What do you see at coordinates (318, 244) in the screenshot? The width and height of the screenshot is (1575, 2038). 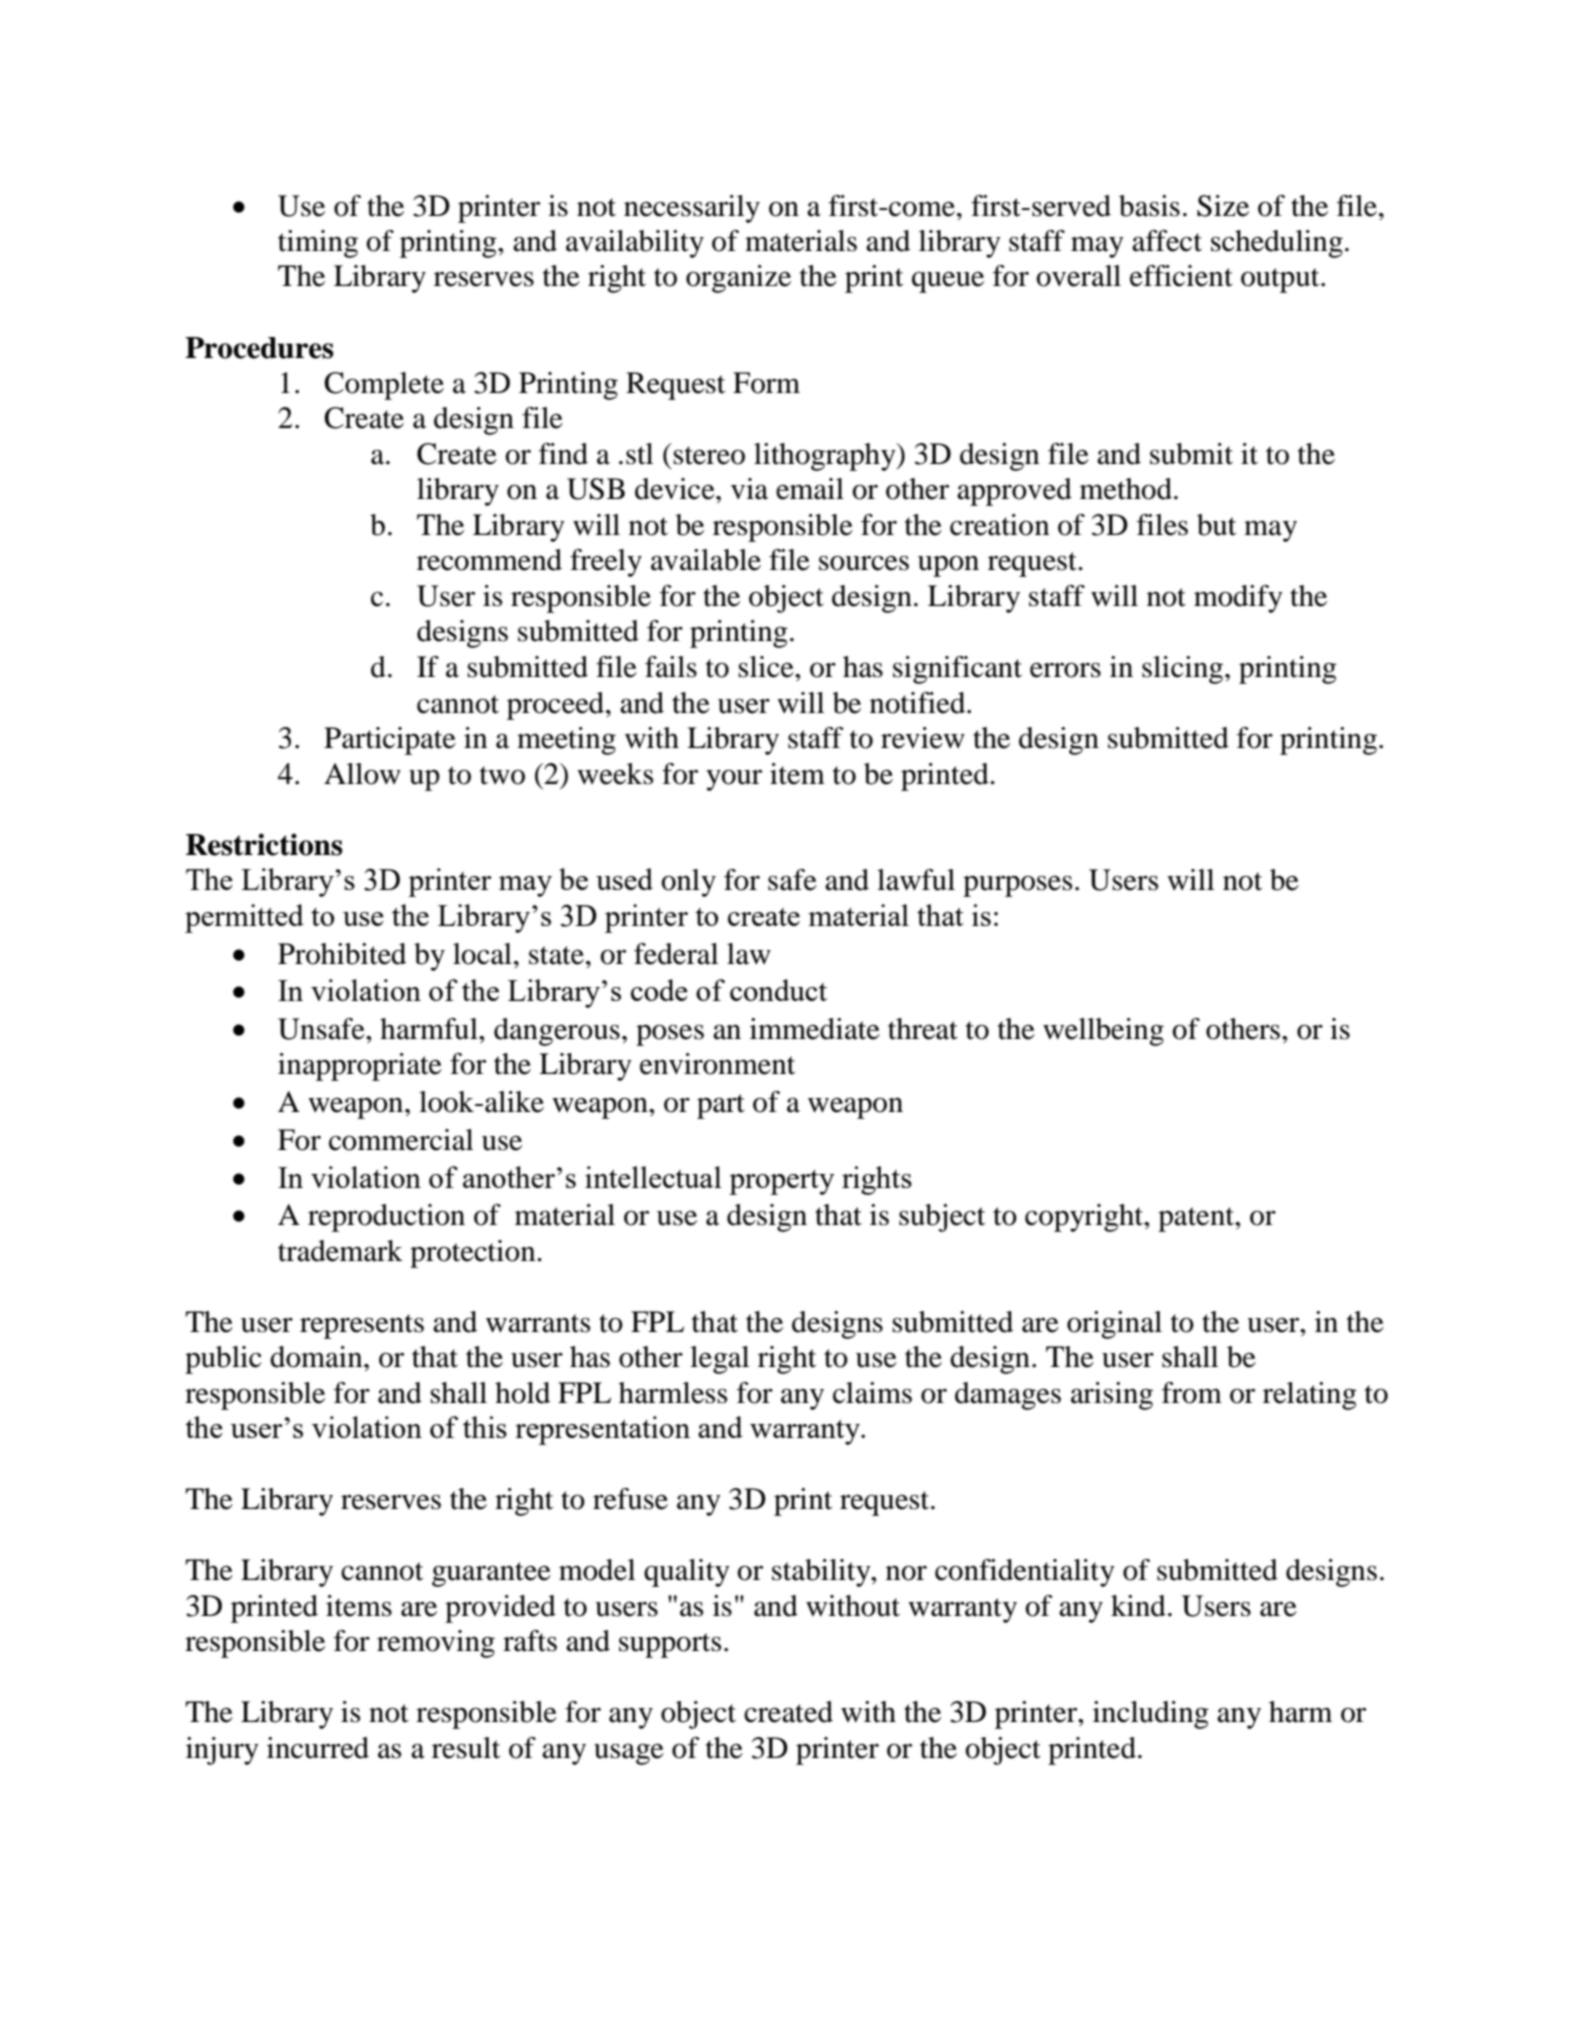 I see `timing` at bounding box center [318, 244].
